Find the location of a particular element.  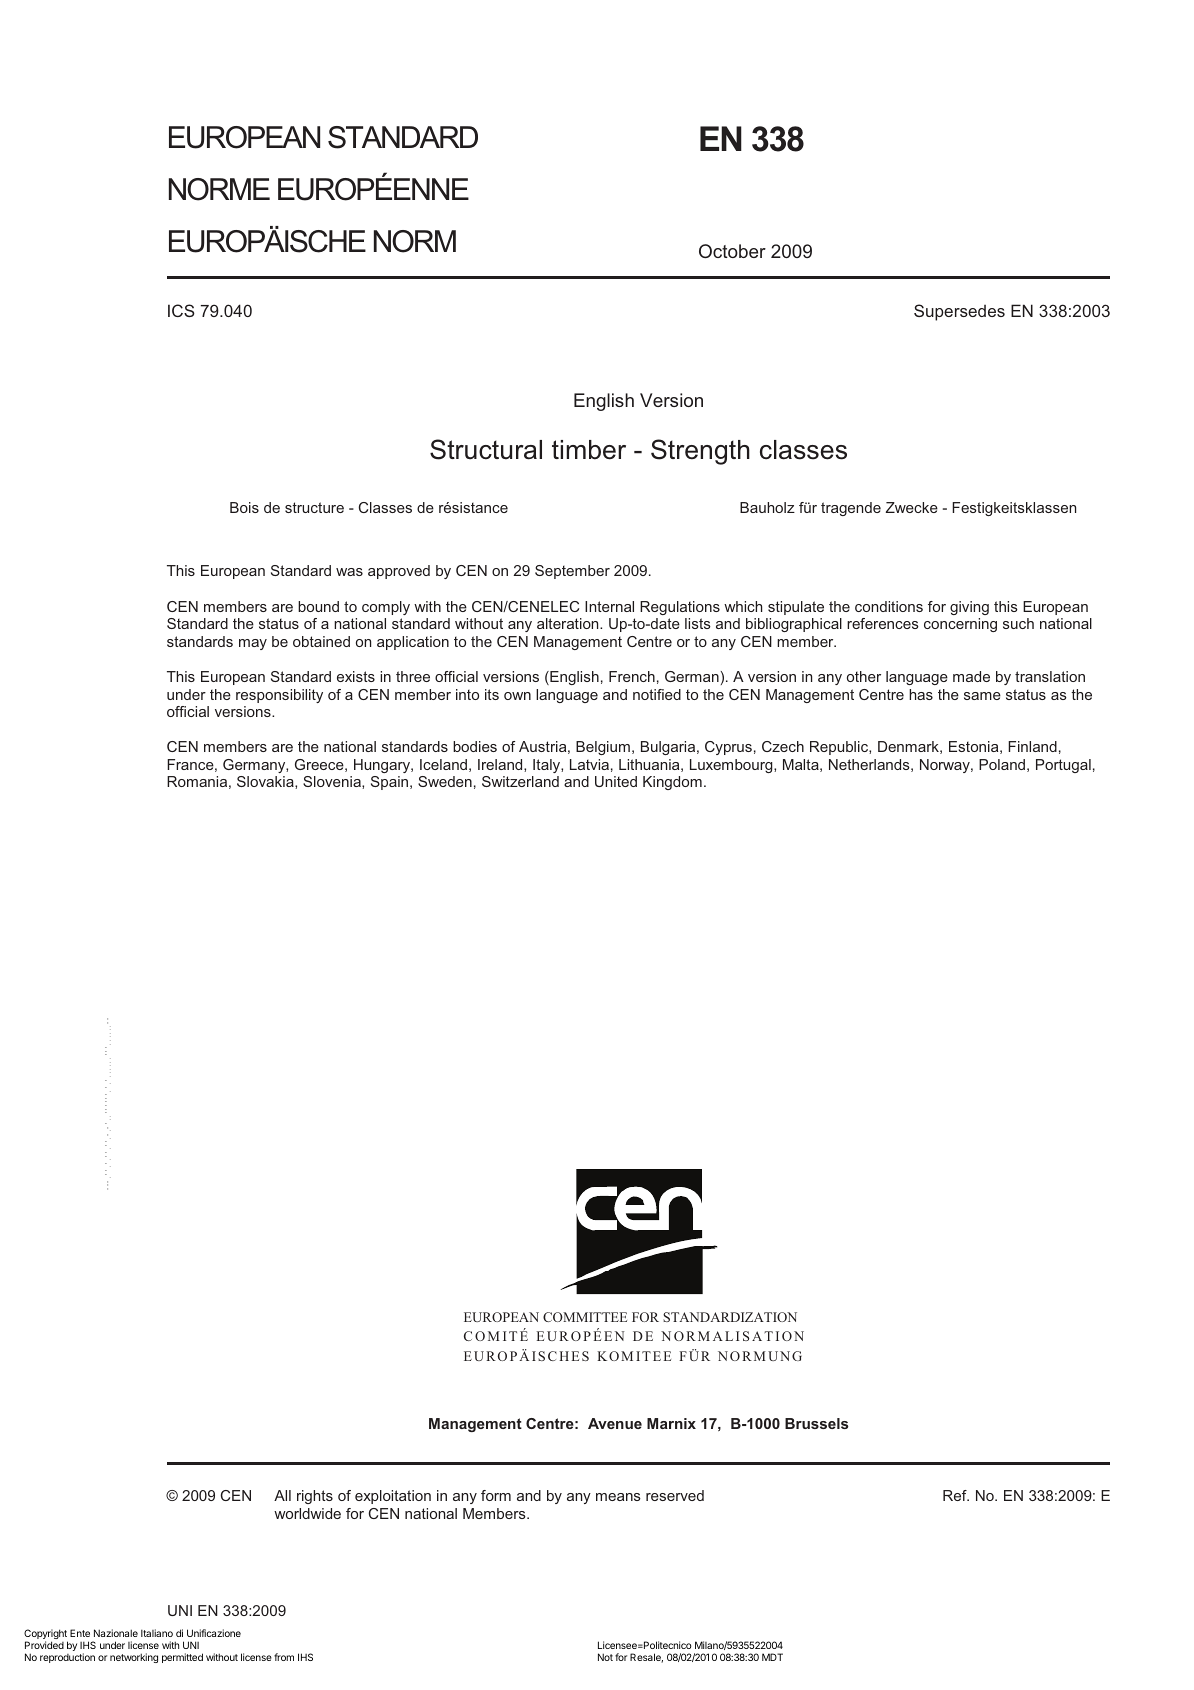

has is located at coordinates (921, 694).
